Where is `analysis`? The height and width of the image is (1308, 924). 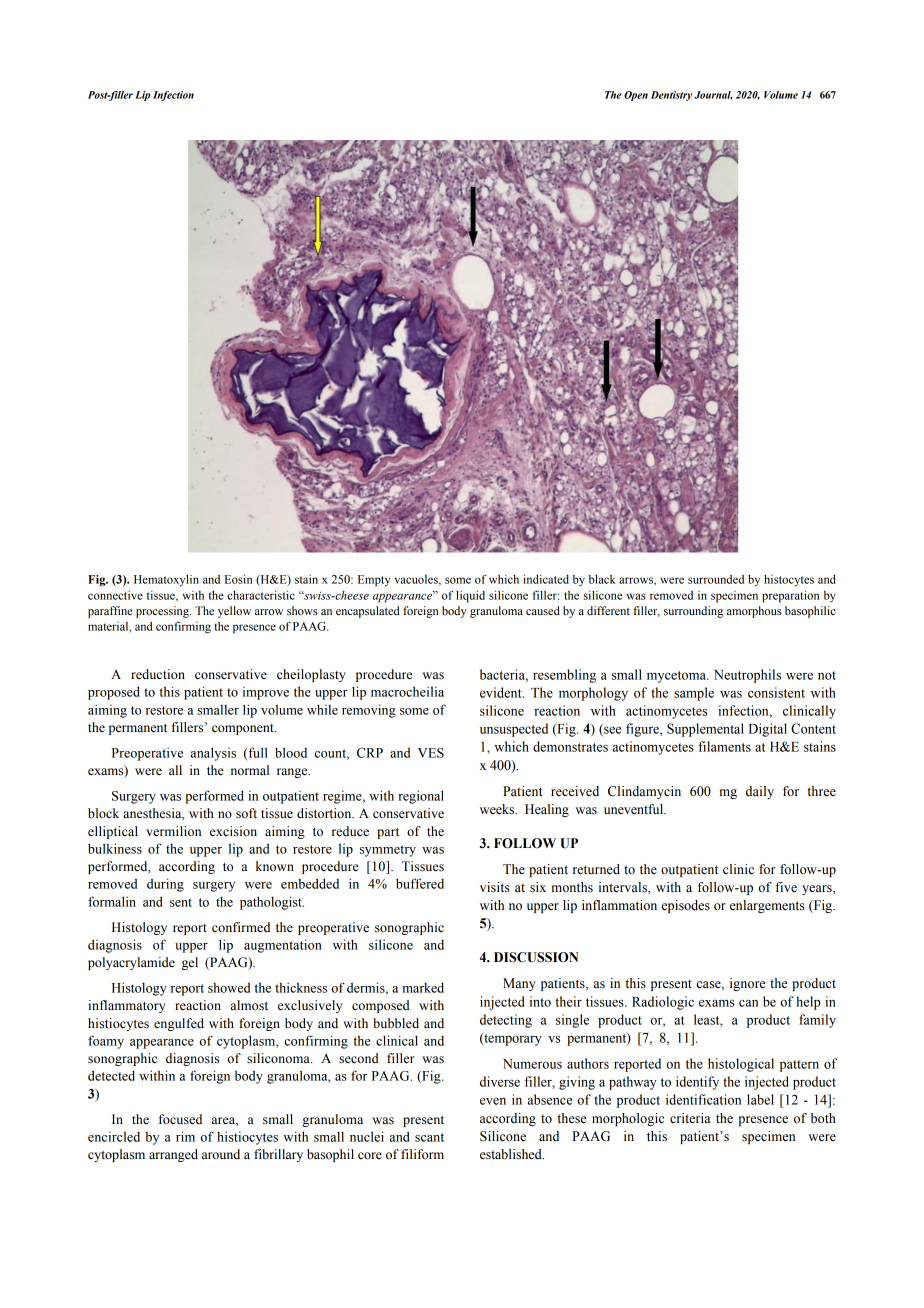
analysis is located at coordinates (213, 754).
